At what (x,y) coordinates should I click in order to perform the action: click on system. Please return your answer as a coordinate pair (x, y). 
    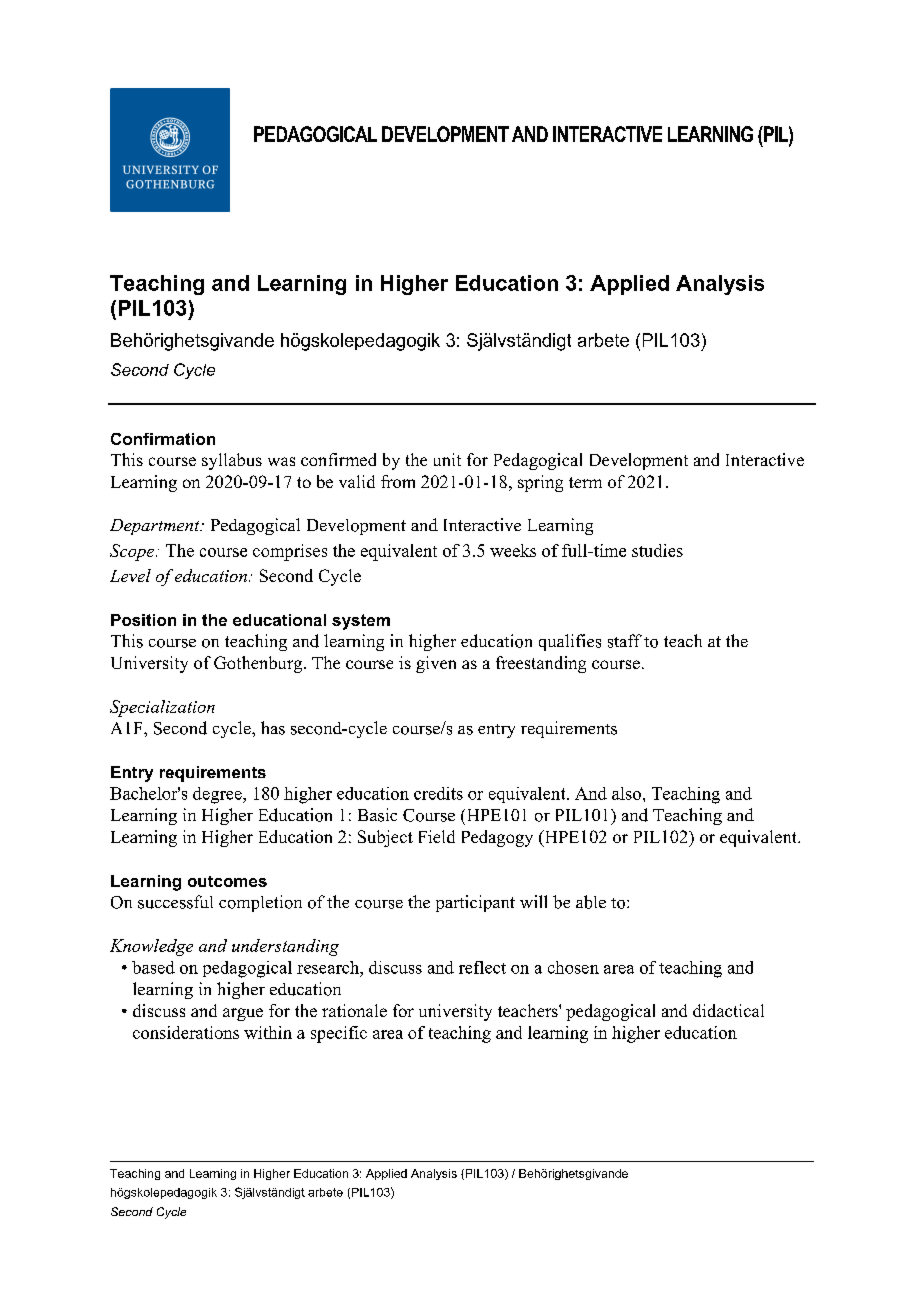
    Looking at the image, I should click on (361, 622).
